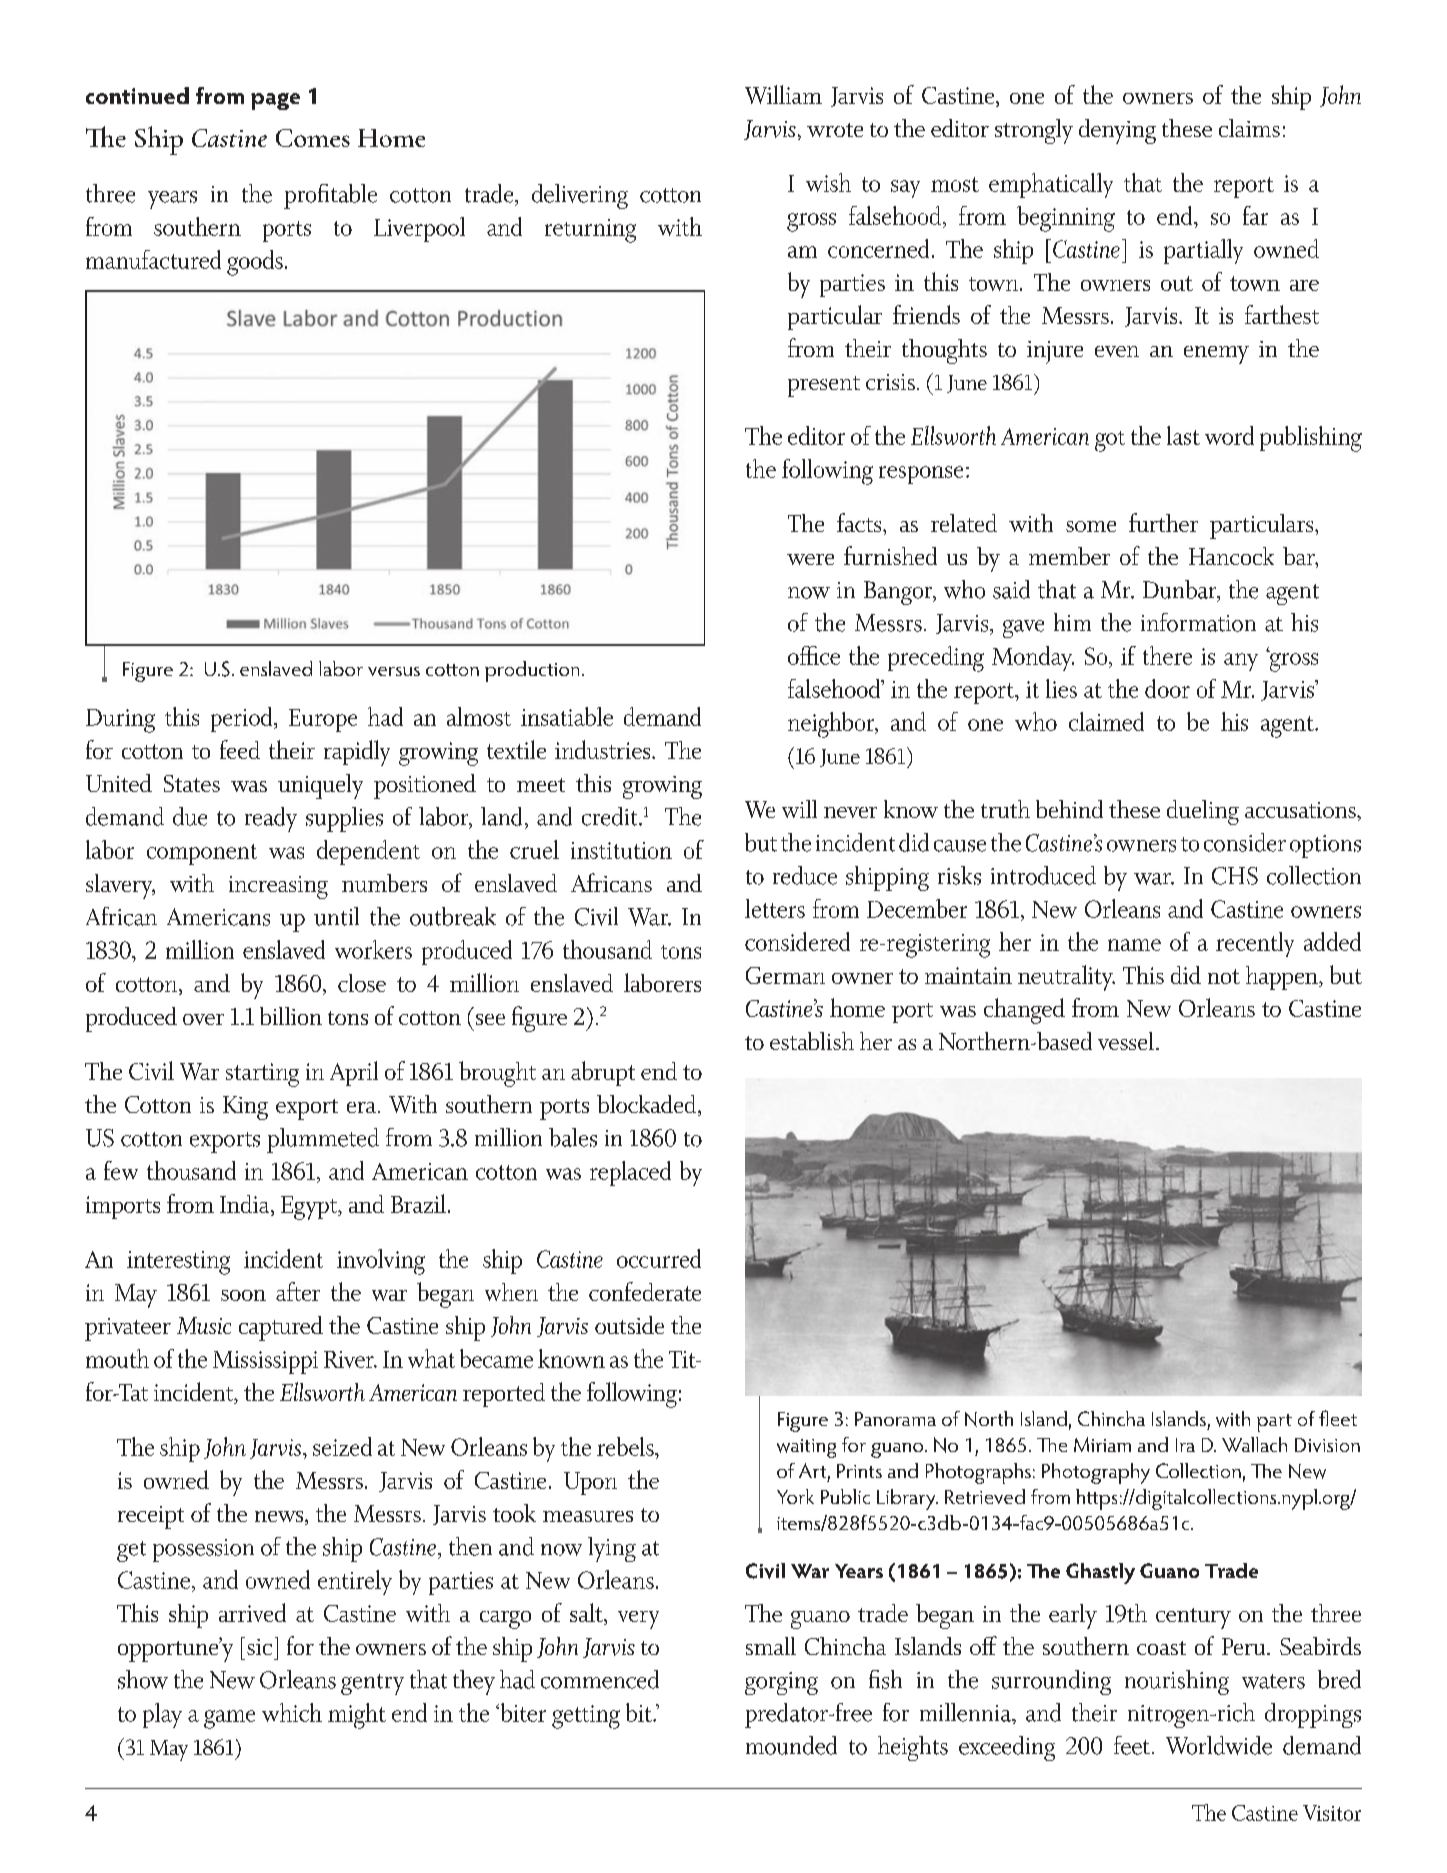  What do you see at coordinates (629, 1325) in the image?
I see `outside` at bounding box center [629, 1325].
